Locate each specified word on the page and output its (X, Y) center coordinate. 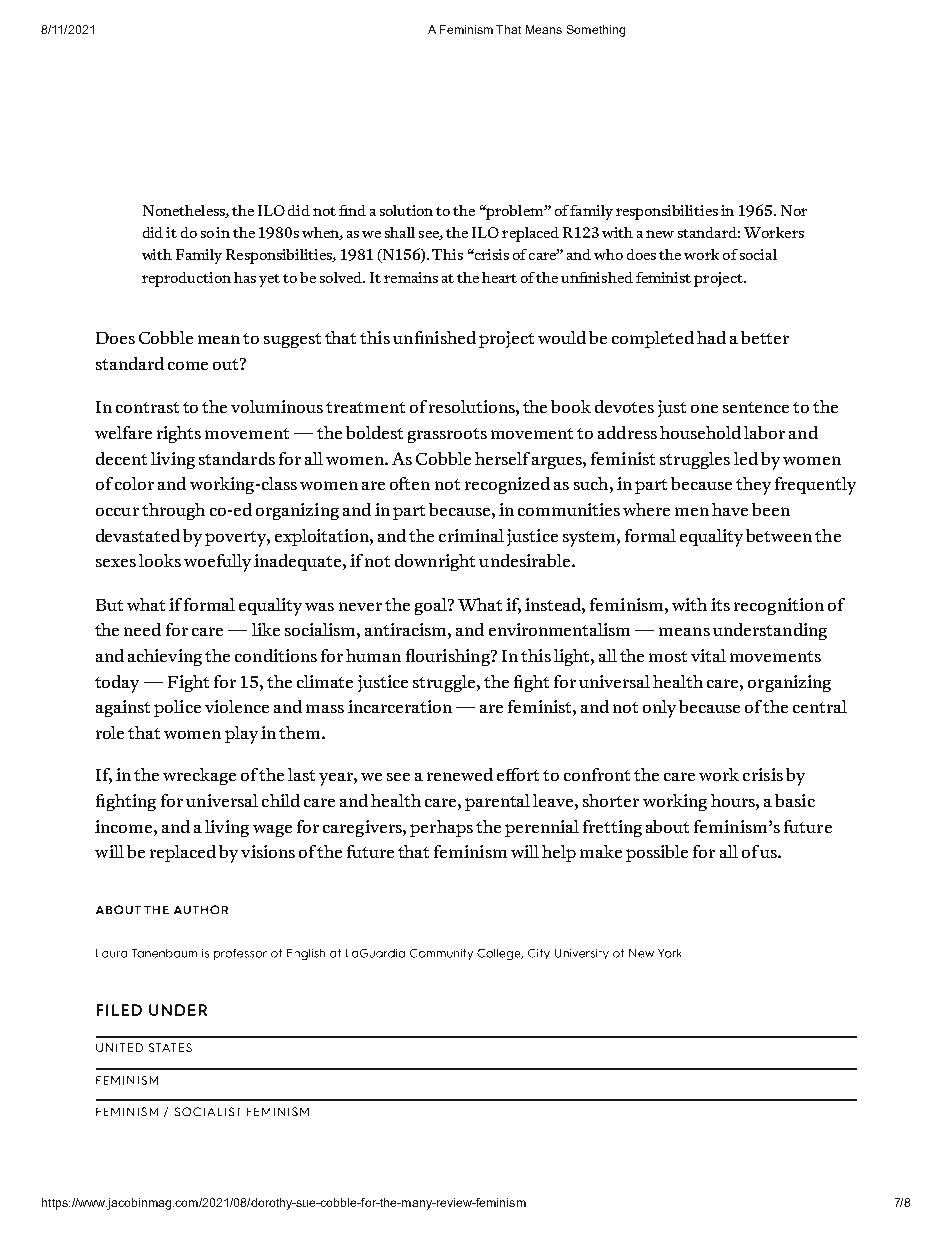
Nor (794, 210)
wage (272, 831)
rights (179, 434)
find (352, 210)
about (667, 826)
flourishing (449, 657)
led (746, 458)
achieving (165, 657)
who (608, 254)
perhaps (441, 828)
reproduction (186, 279)
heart (499, 277)
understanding (770, 631)
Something (596, 31)
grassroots (447, 435)
